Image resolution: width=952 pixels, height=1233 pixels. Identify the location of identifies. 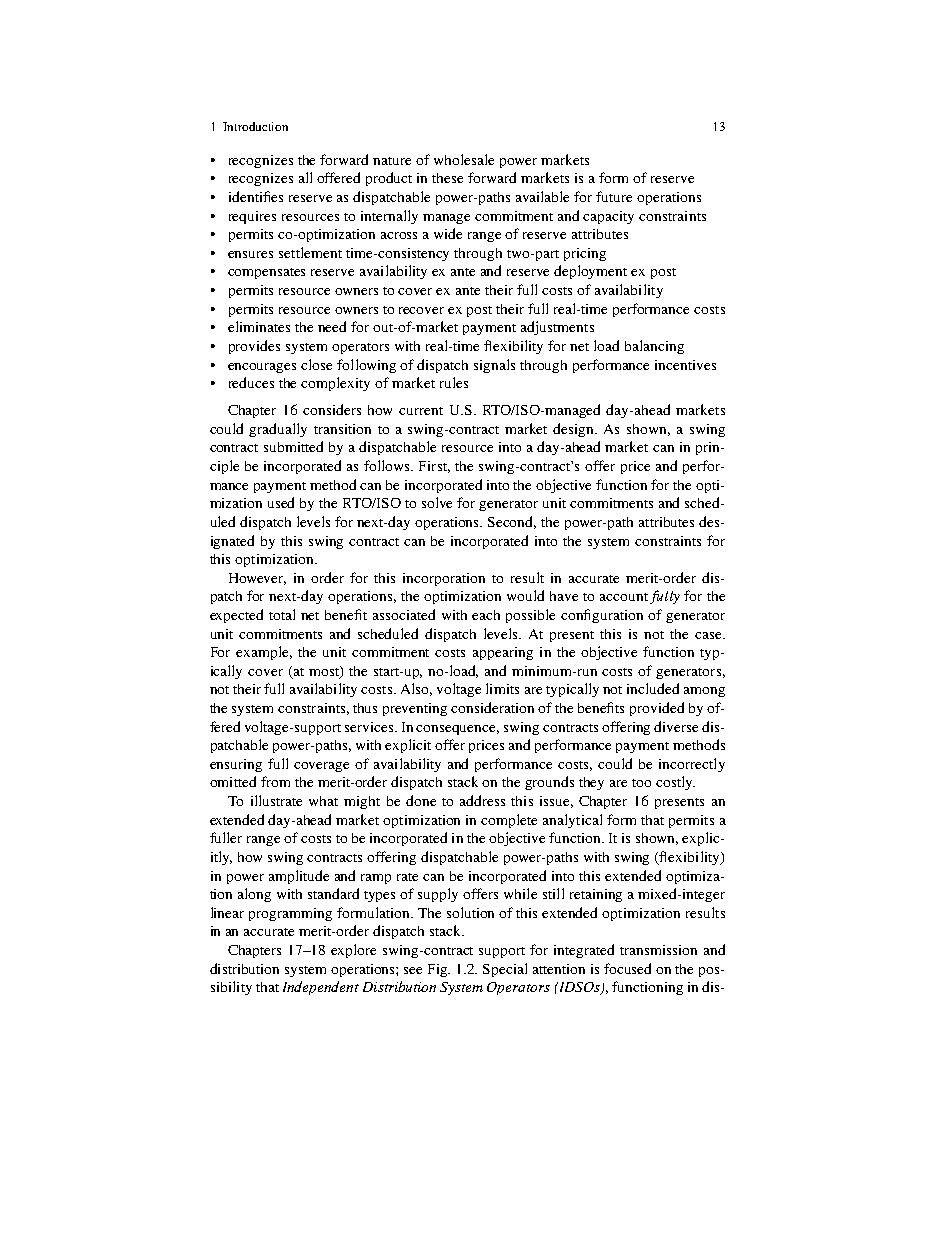
(256, 196).
